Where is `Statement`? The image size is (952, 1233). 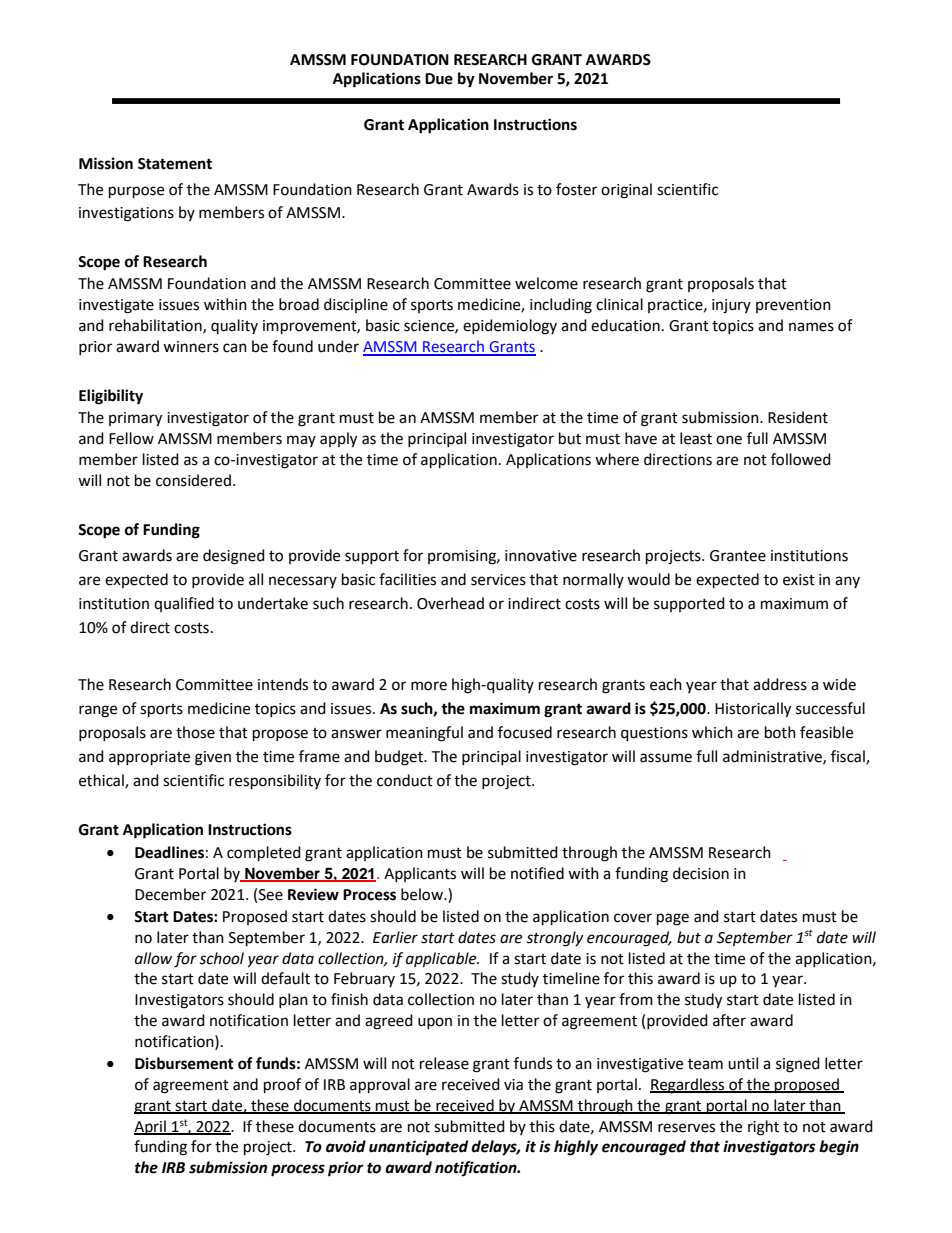 Statement is located at coordinates (175, 164).
